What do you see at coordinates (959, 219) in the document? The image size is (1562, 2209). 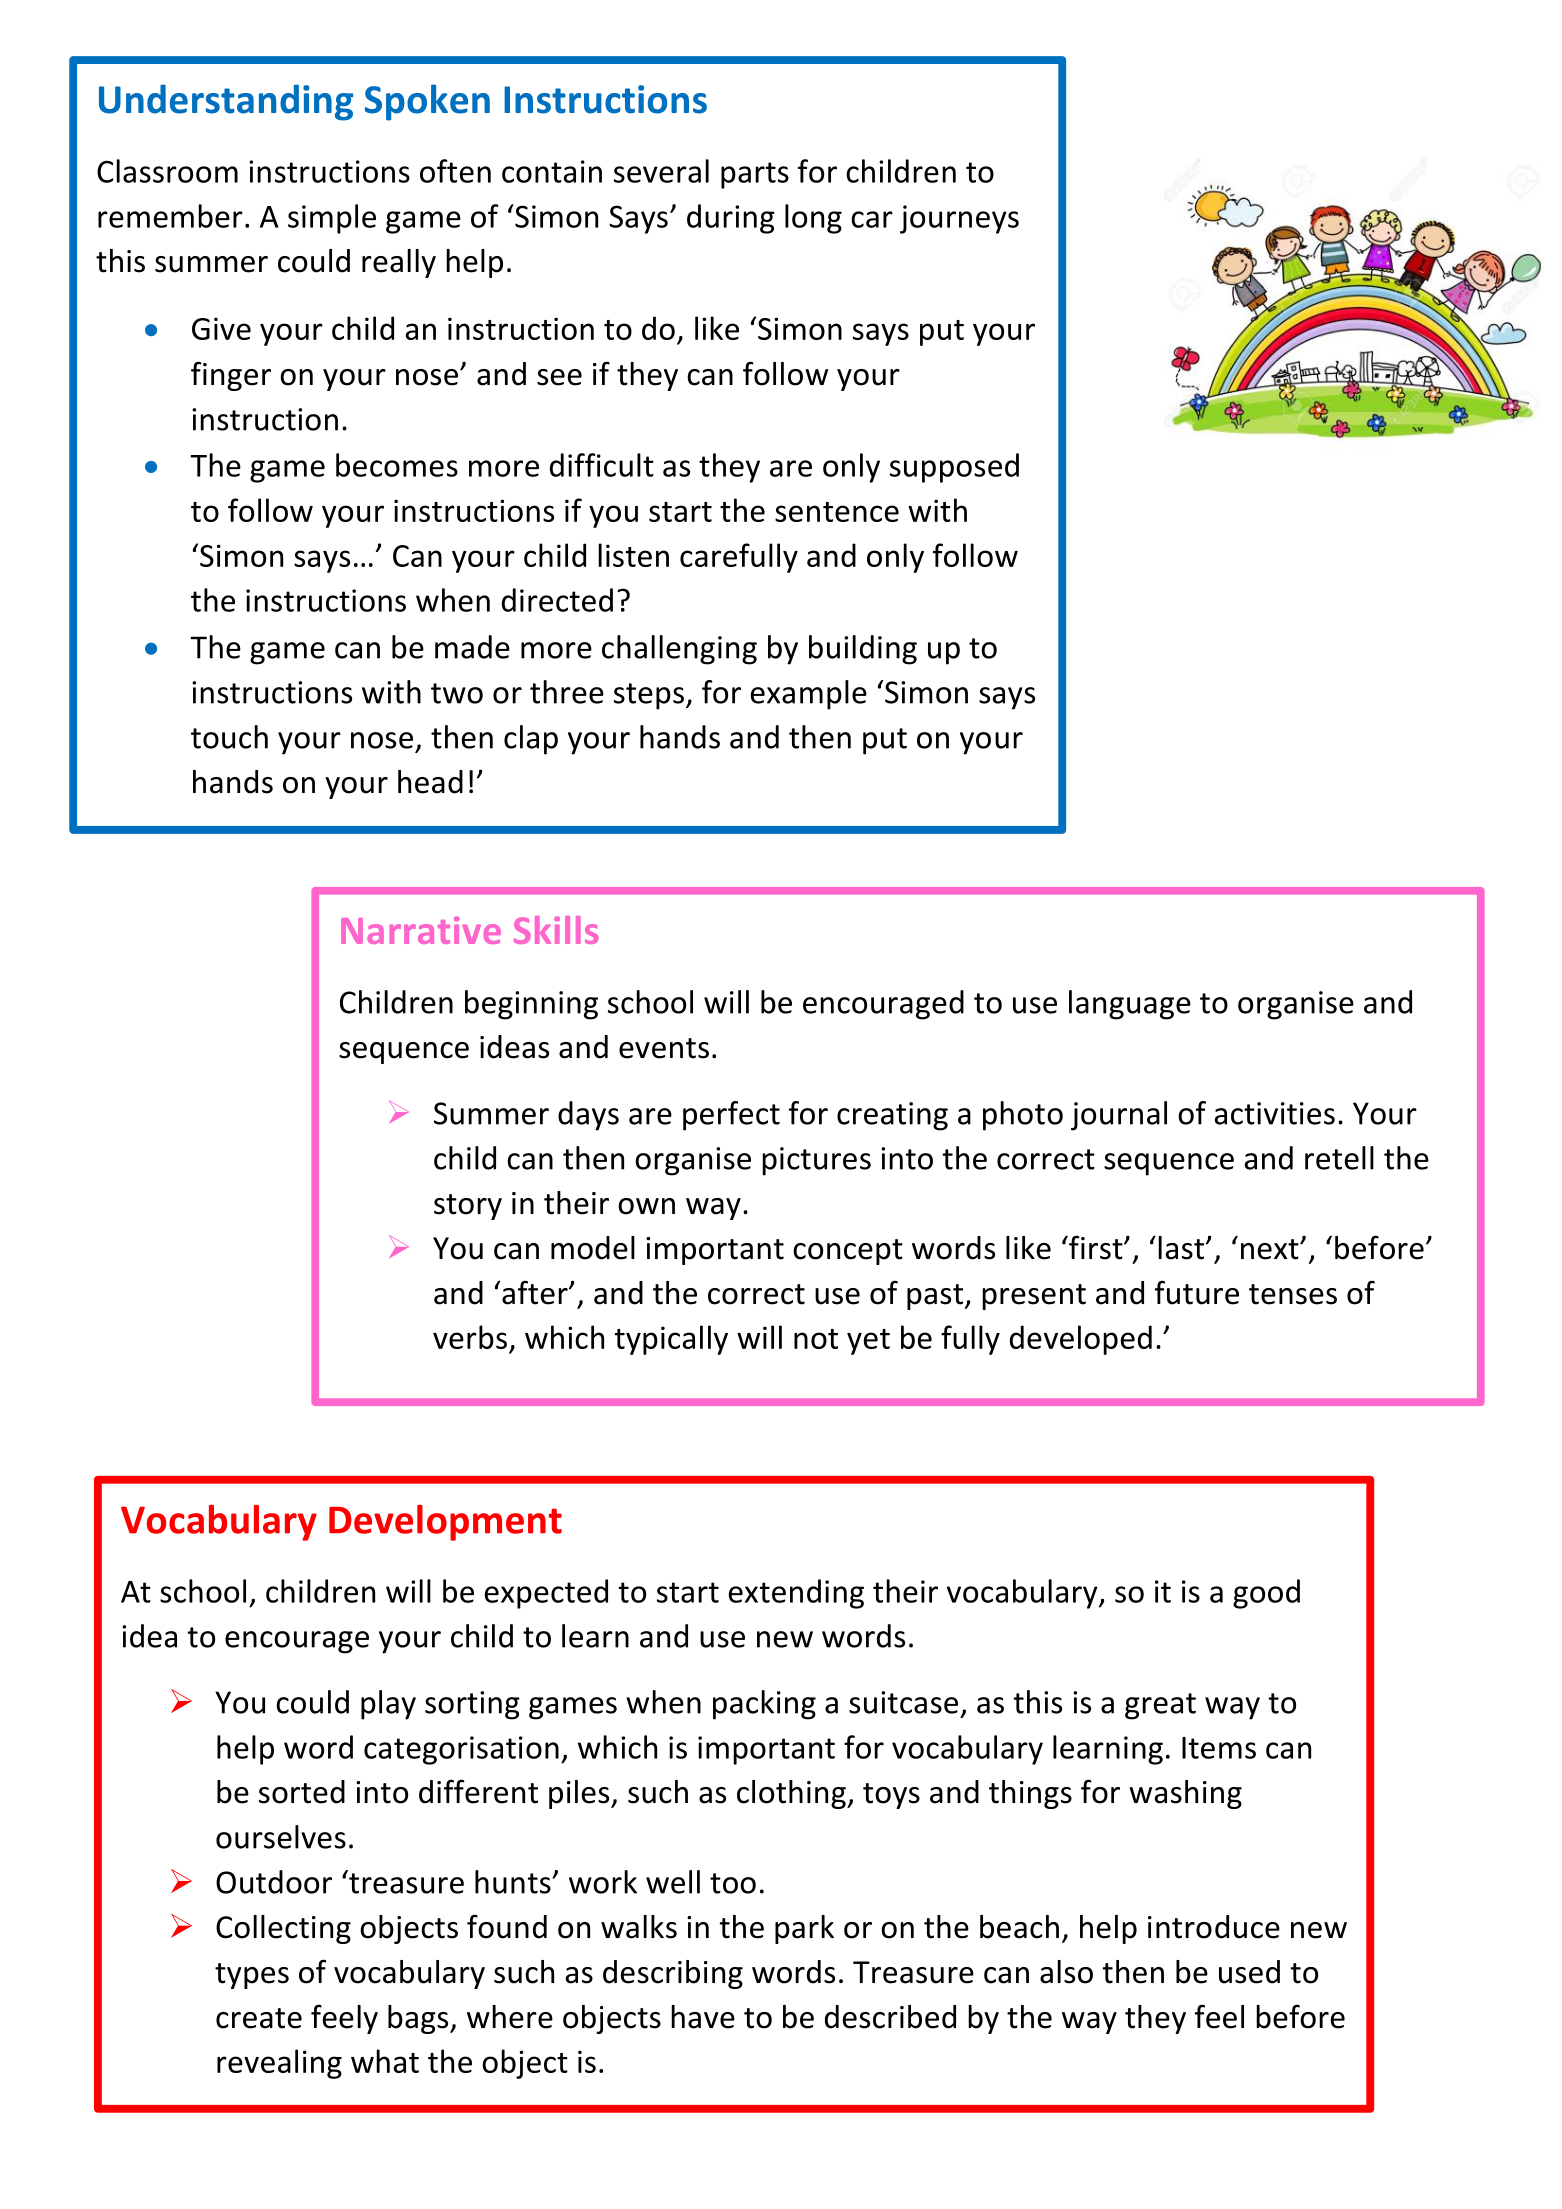 I see `journeys` at bounding box center [959, 219].
